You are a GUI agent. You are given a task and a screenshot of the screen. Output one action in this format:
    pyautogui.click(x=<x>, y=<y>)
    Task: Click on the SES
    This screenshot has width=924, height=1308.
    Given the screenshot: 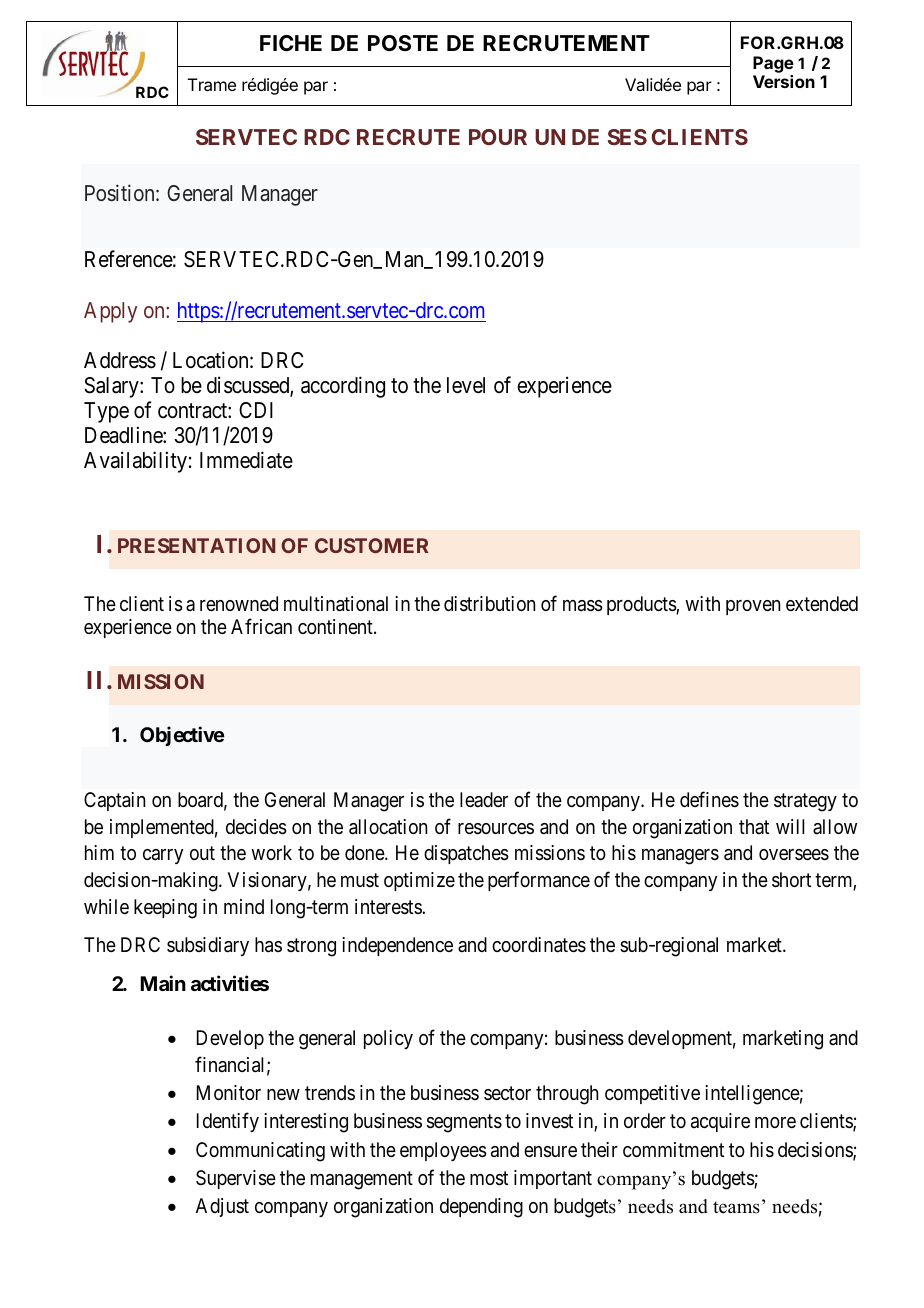 What is the action you would take?
    pyautogui.click(x=627, y=137)
